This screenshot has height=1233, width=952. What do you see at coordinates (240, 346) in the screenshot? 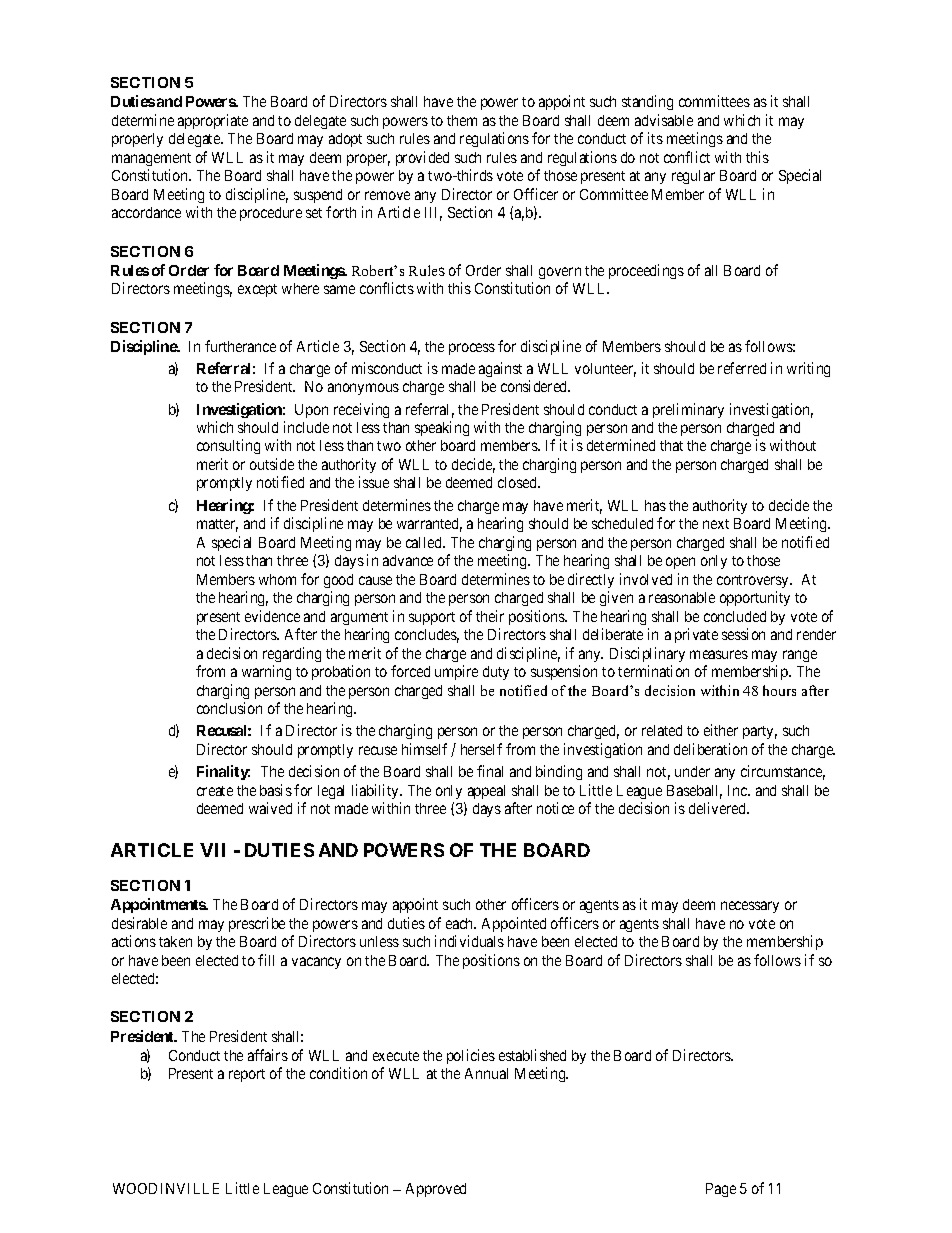
I see `furtherance` at bounding box center [240, 346].
